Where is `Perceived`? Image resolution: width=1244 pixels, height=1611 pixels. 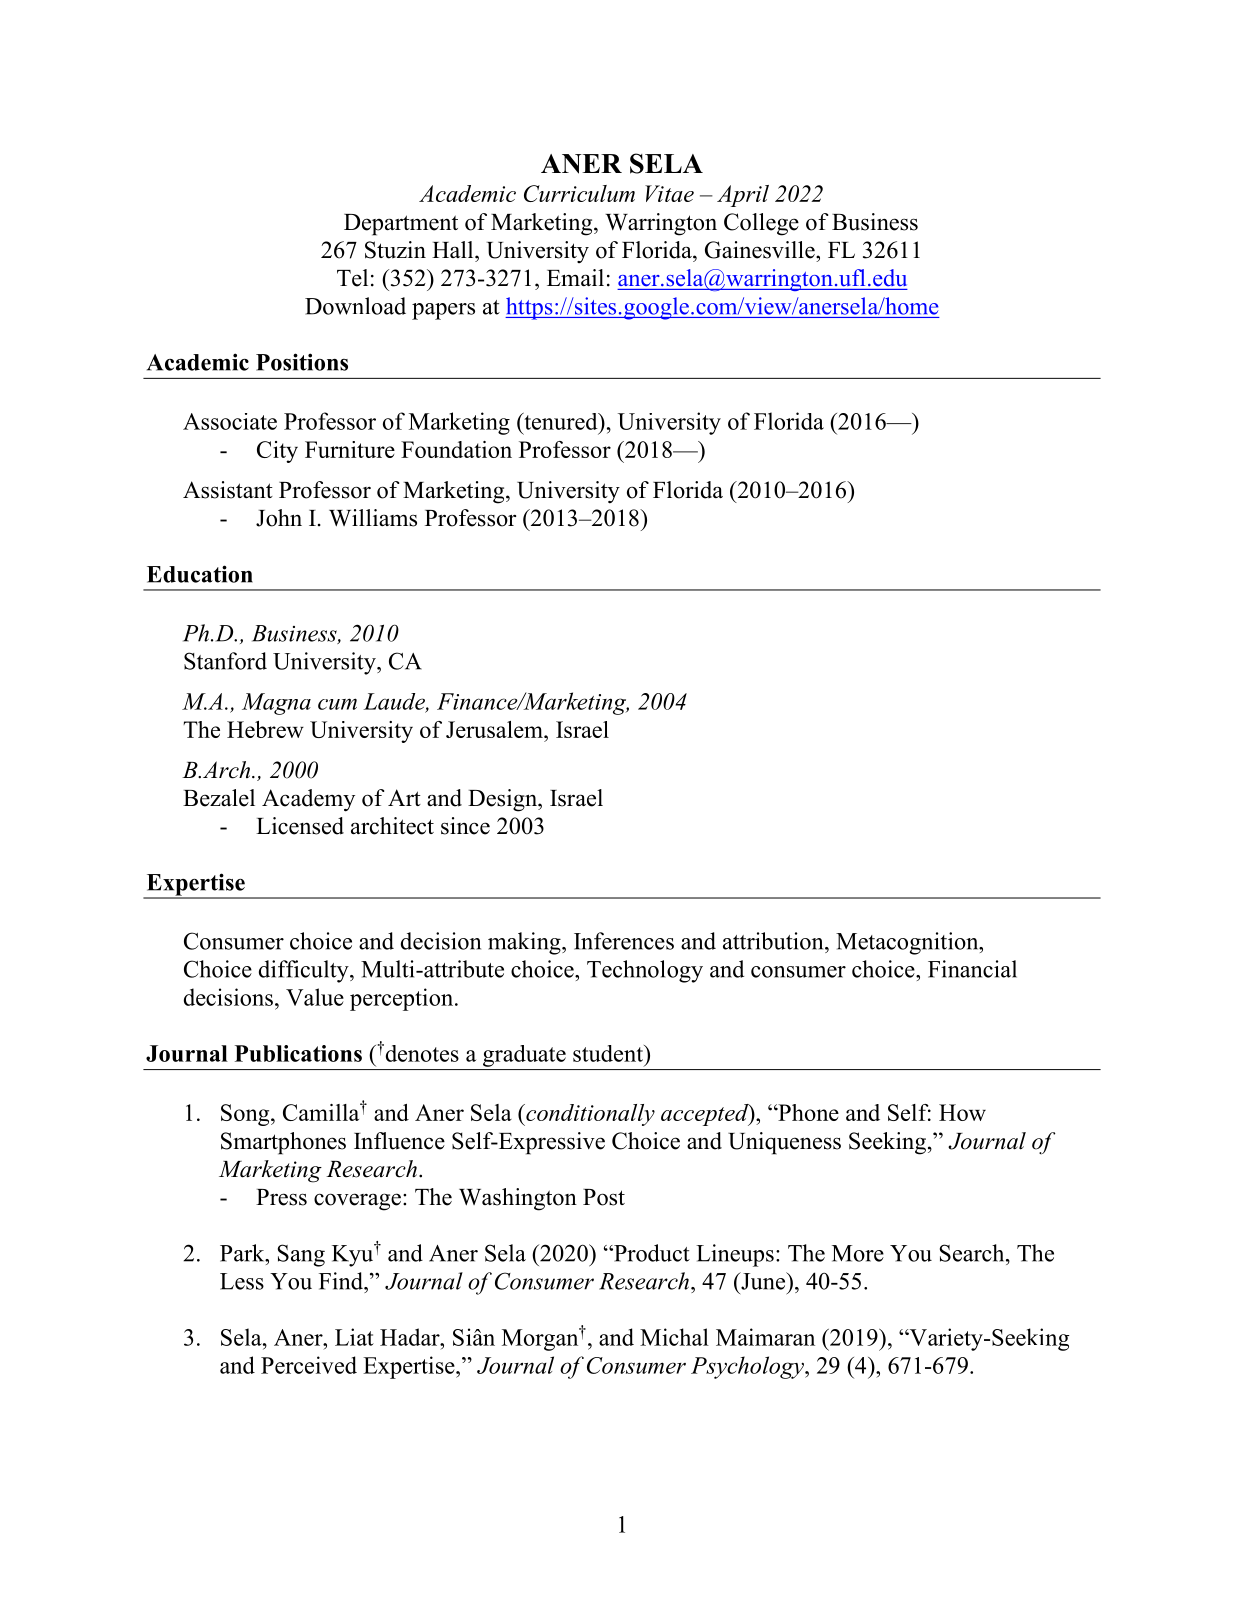 Perceived is located at coordinates (309, 1365).
